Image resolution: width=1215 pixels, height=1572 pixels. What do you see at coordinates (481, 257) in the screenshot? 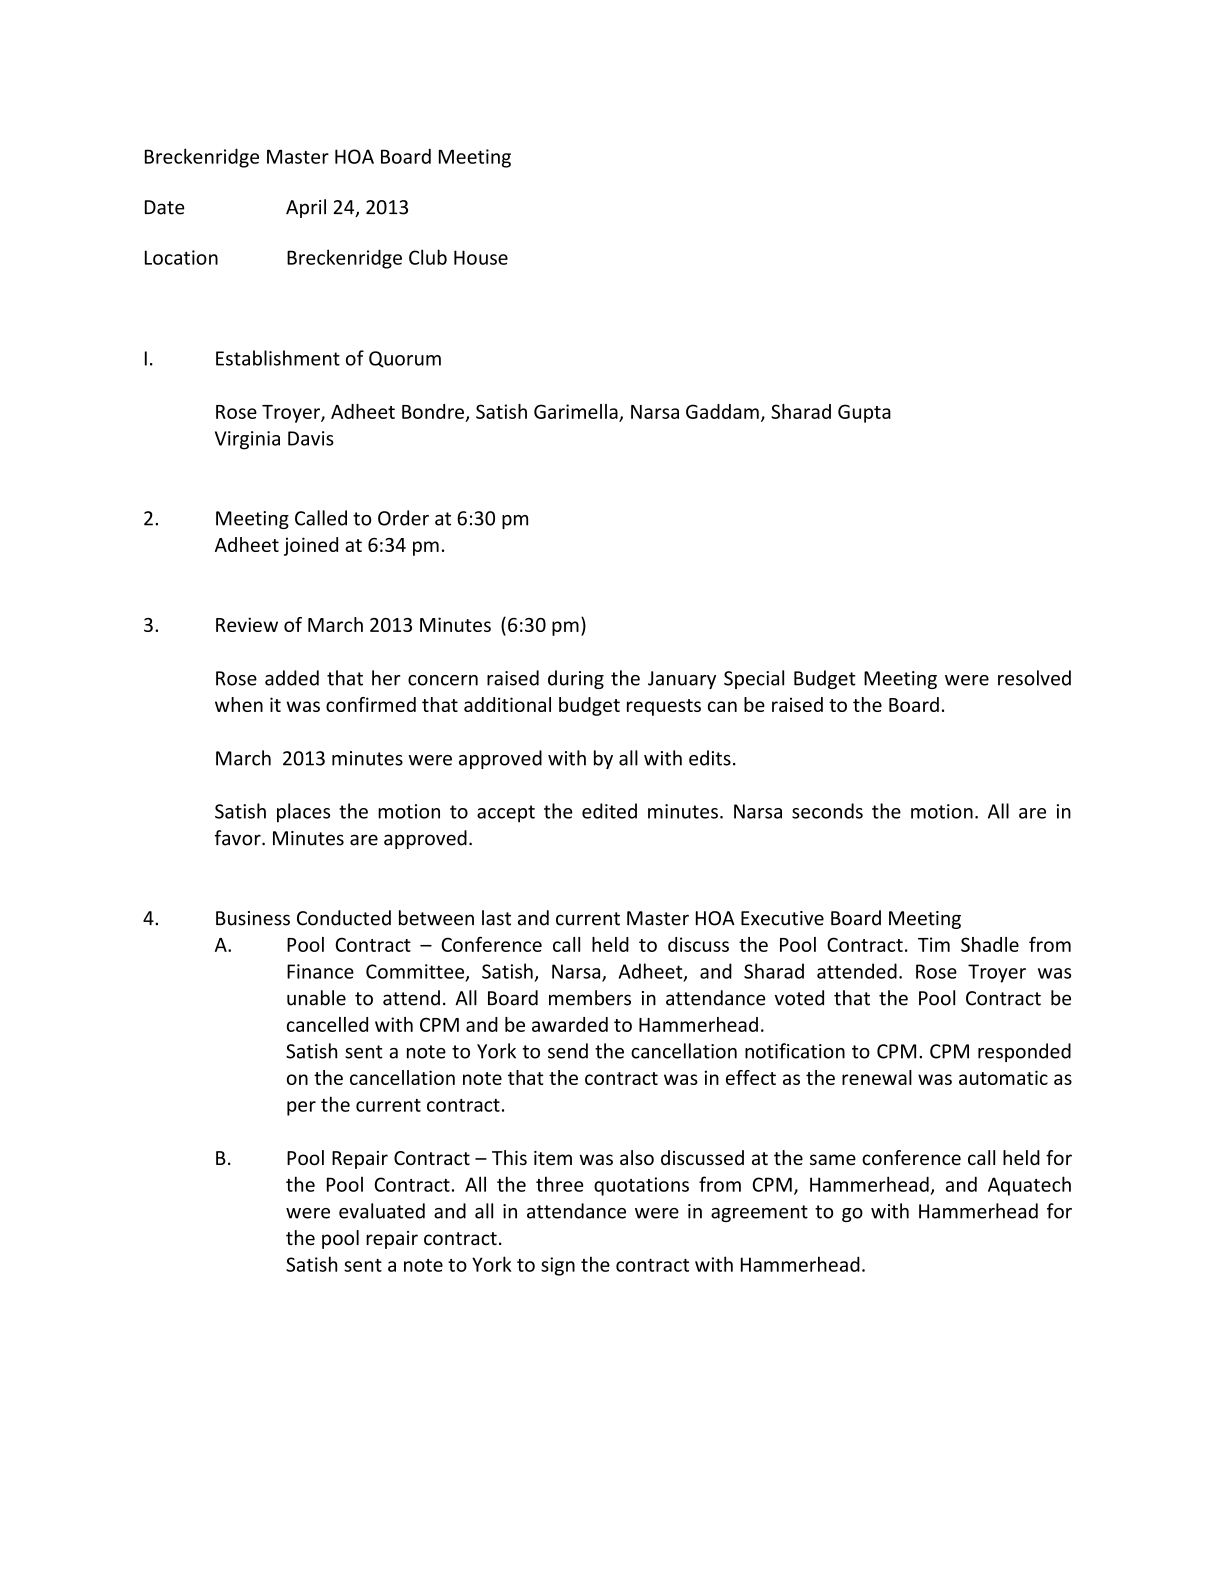
I see `House` at bounding box center [481, 257].
